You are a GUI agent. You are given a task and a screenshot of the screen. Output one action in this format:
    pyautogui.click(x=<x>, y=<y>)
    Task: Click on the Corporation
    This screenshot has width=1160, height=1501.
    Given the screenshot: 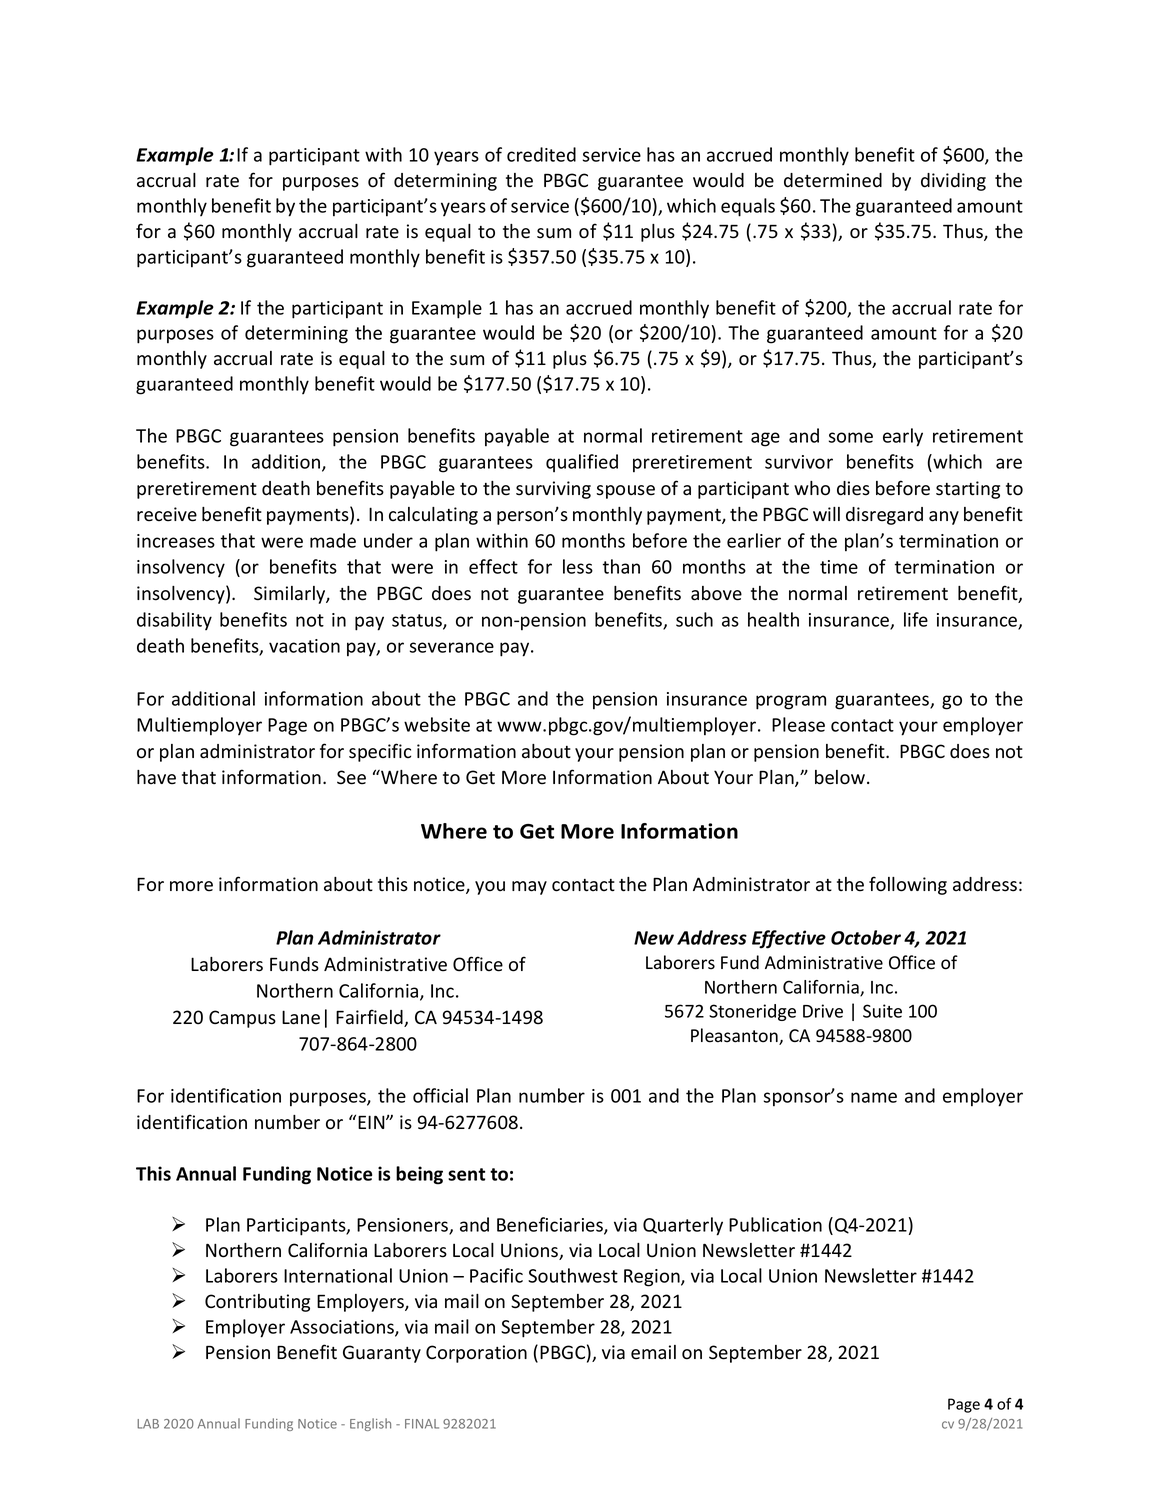 What is the action you would take?
    pyautogui.click(x=476, y=1354)
